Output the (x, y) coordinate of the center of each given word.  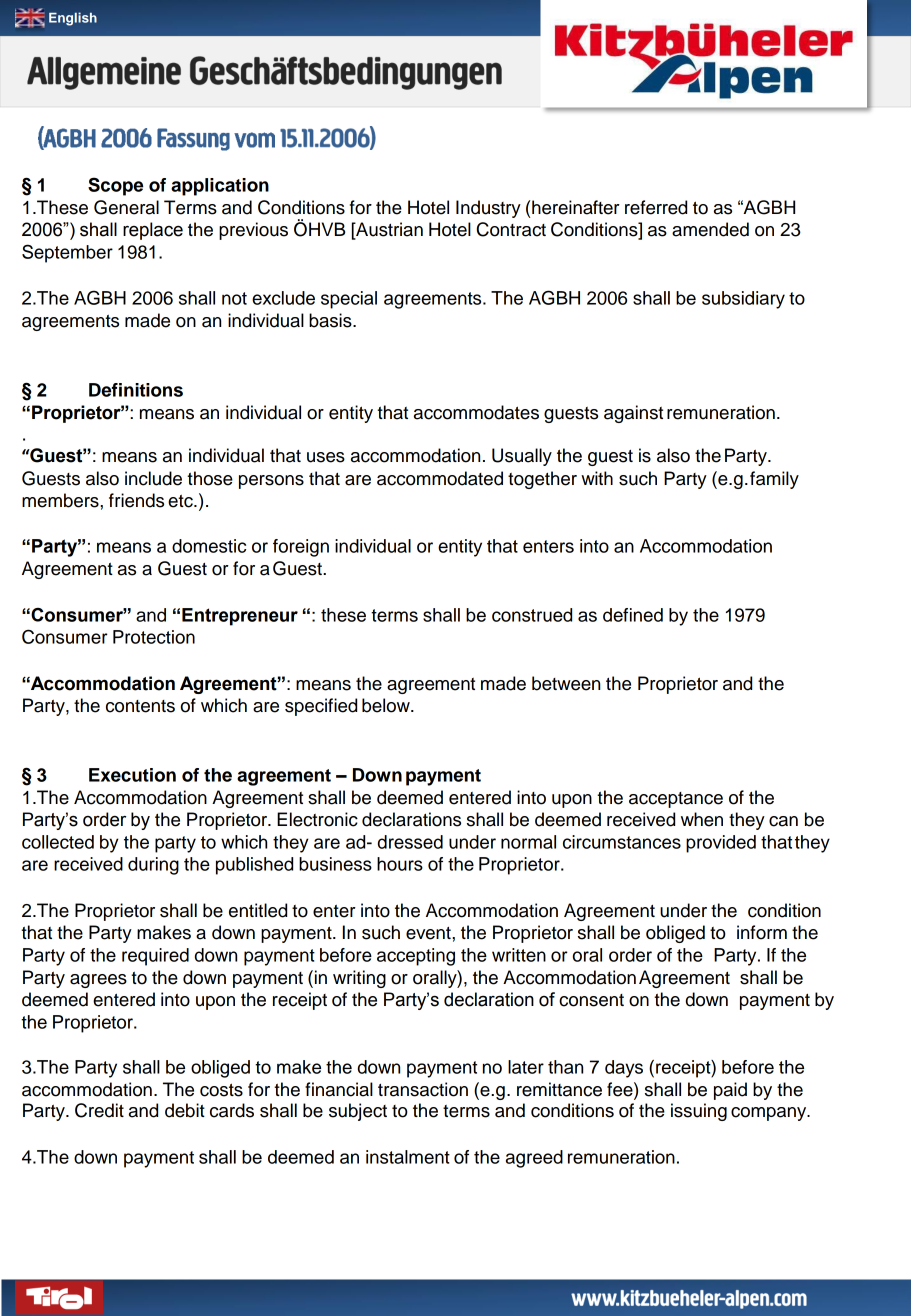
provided (721, 844)
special (349, 300)
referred (656, 207)
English (73, 19)
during (153, 866)
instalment (408, 1157)
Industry (488, 209)
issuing (699, 1112)
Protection (154, 637)
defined (633, 615)
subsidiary (743, 300)
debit (185, 1110)
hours (400, 864)
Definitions (136, 390)
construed (532, 615)
